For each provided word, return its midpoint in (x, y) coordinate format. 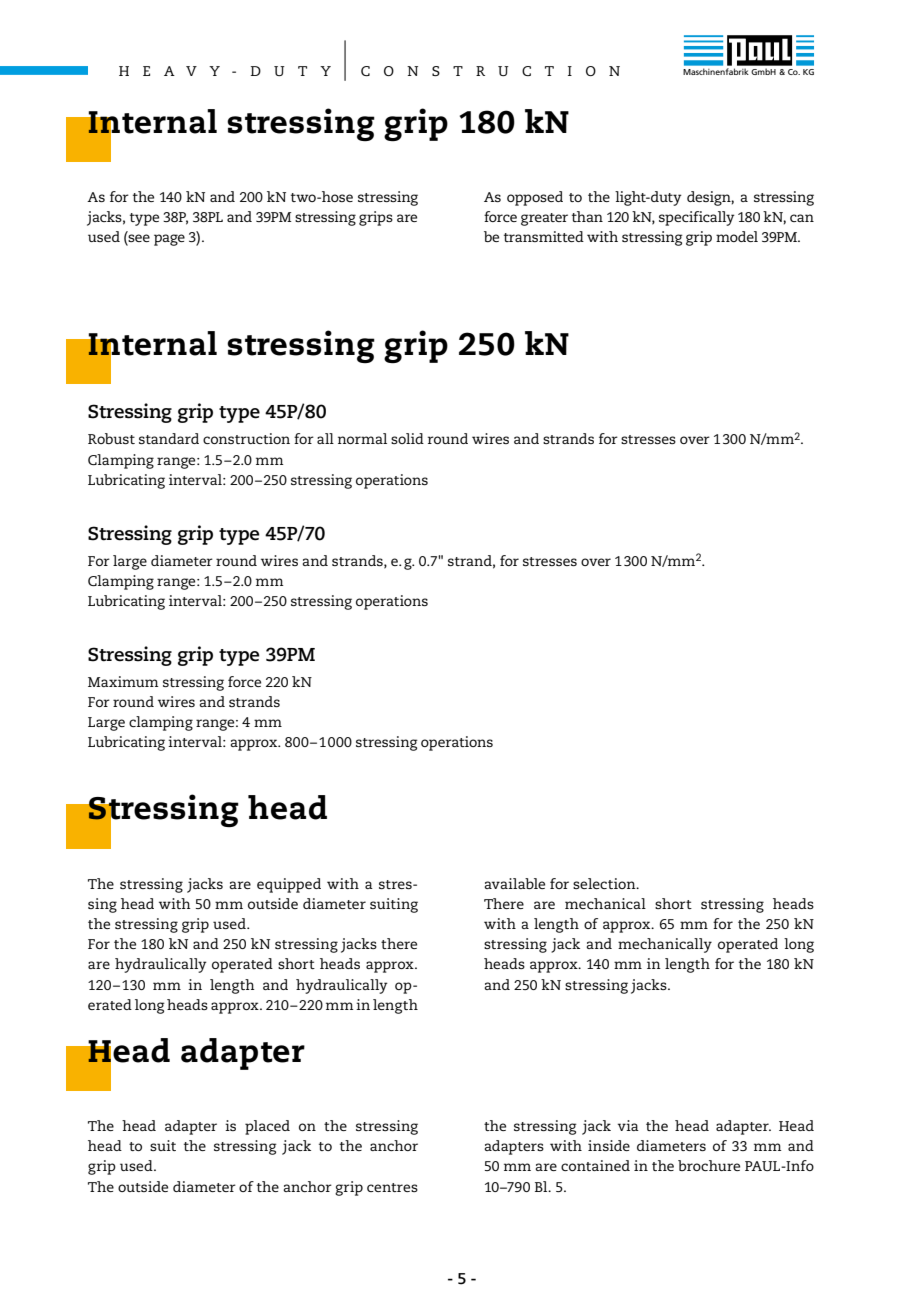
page (169, 240)
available (514, 883)
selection (605, 883)
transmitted (544, 236)
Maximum (123, 681)
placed (267, 1127)
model (737, 236)
